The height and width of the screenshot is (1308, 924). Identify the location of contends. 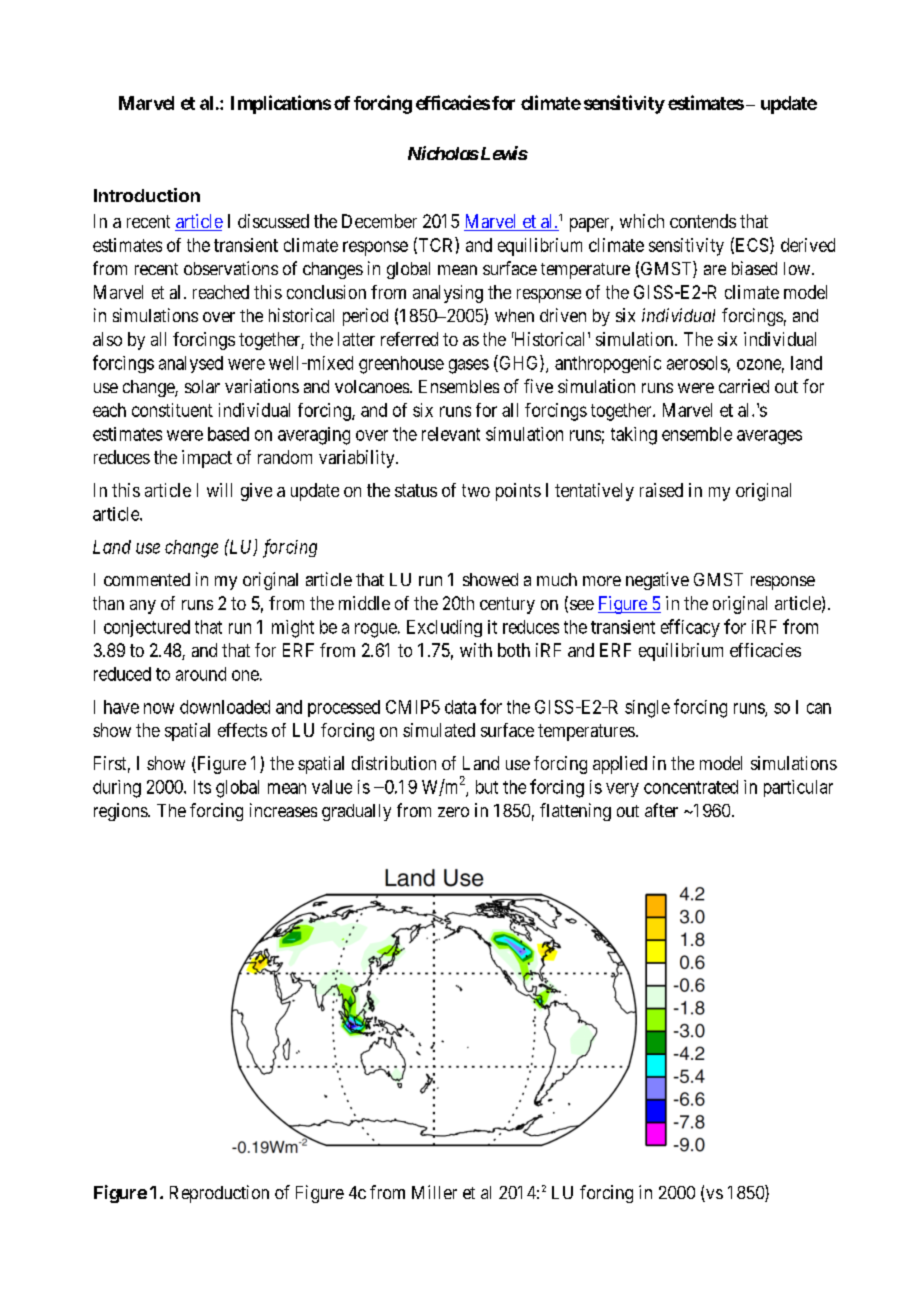
(703, 221).
